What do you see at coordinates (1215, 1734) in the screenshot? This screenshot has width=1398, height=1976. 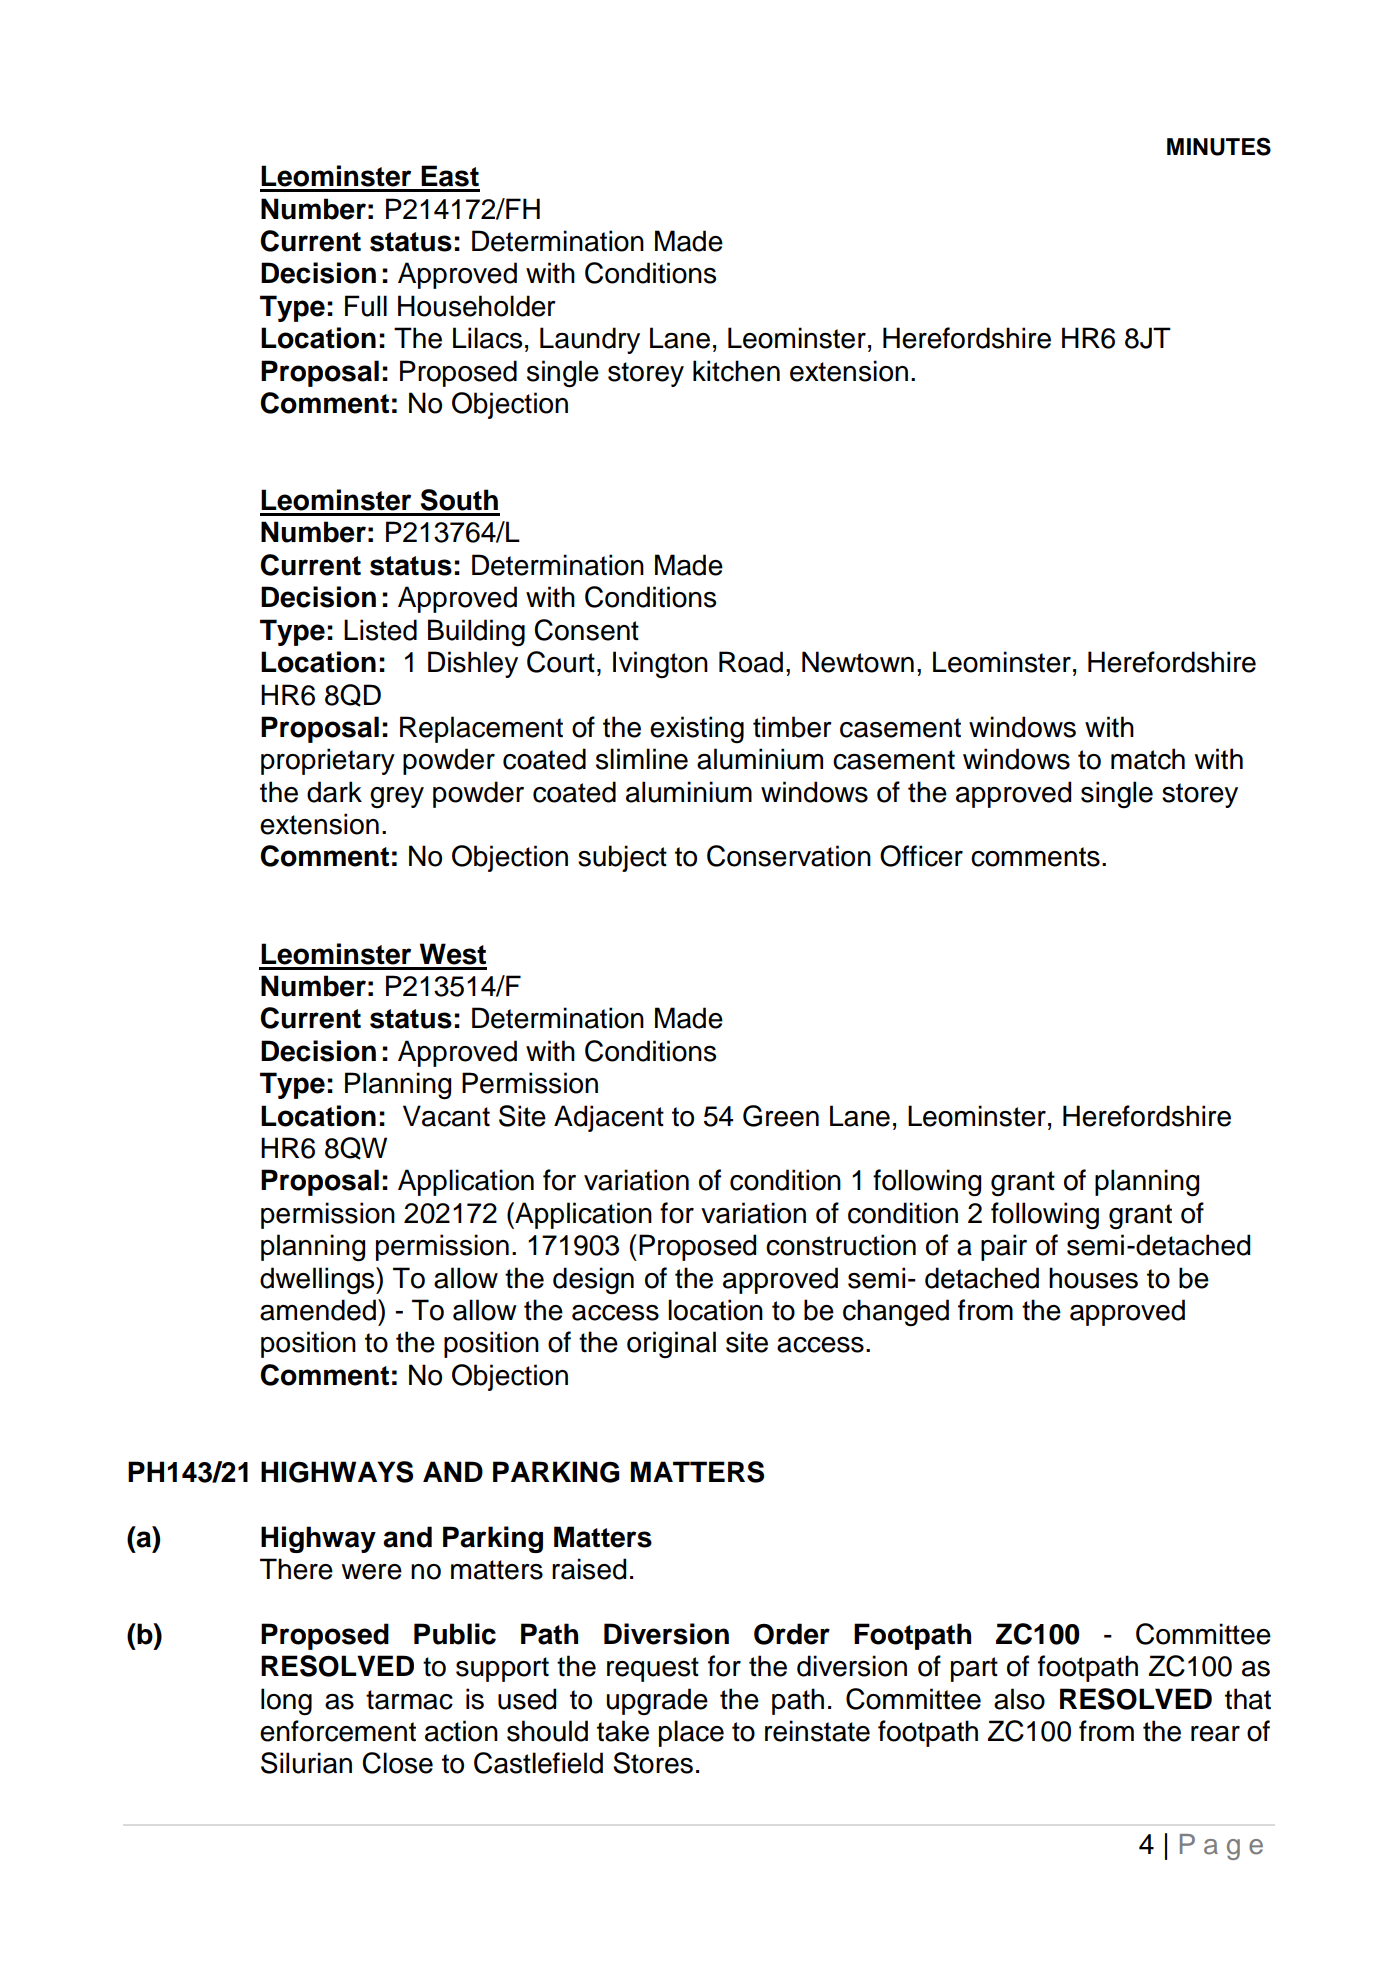 I see `rear` at bounding box center [1215, 1734].
